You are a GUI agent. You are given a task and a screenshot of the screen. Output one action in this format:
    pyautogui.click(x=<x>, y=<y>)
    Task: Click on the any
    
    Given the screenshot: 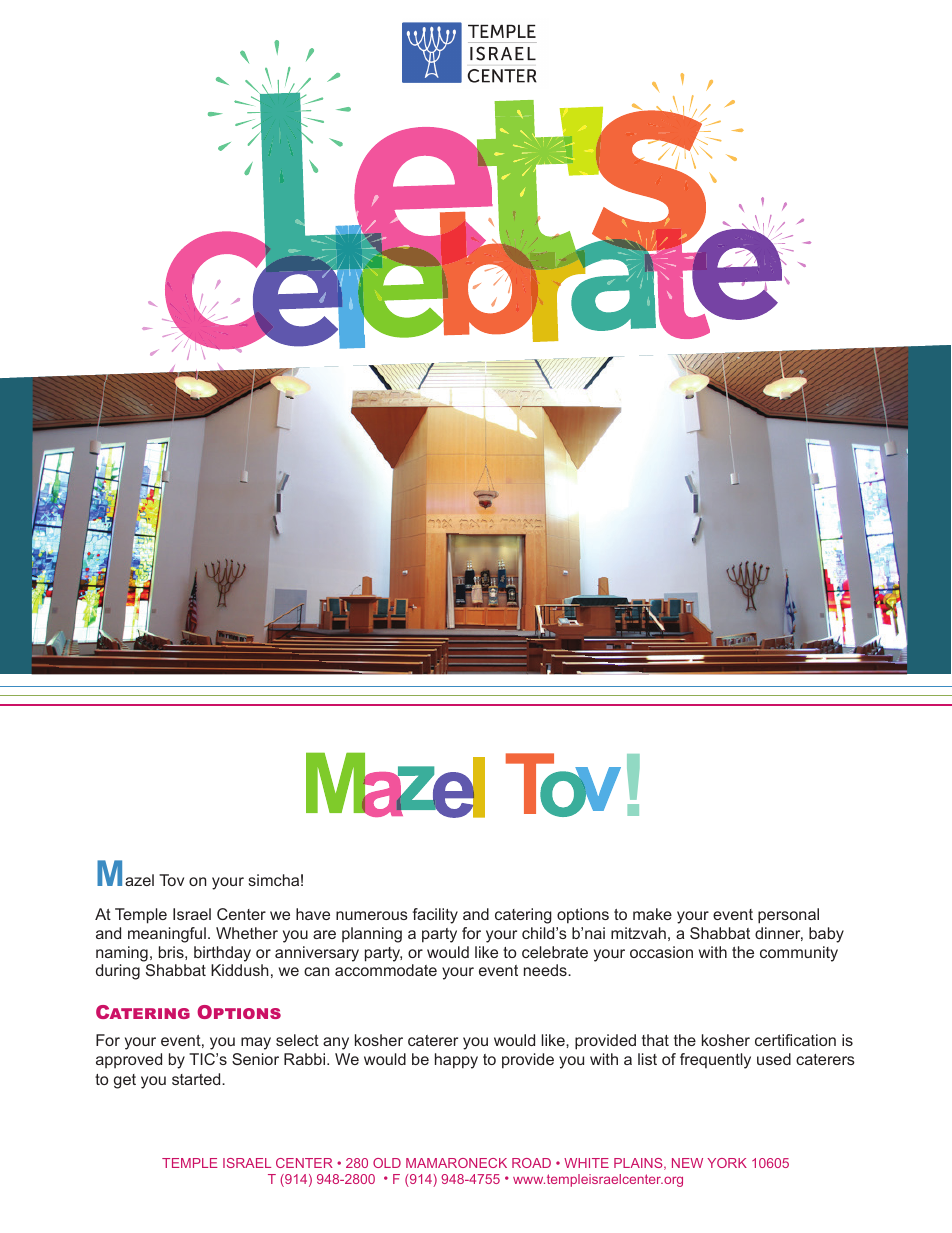 What is the action you would take?
    pyautogui.click(x=336, y=1043)
